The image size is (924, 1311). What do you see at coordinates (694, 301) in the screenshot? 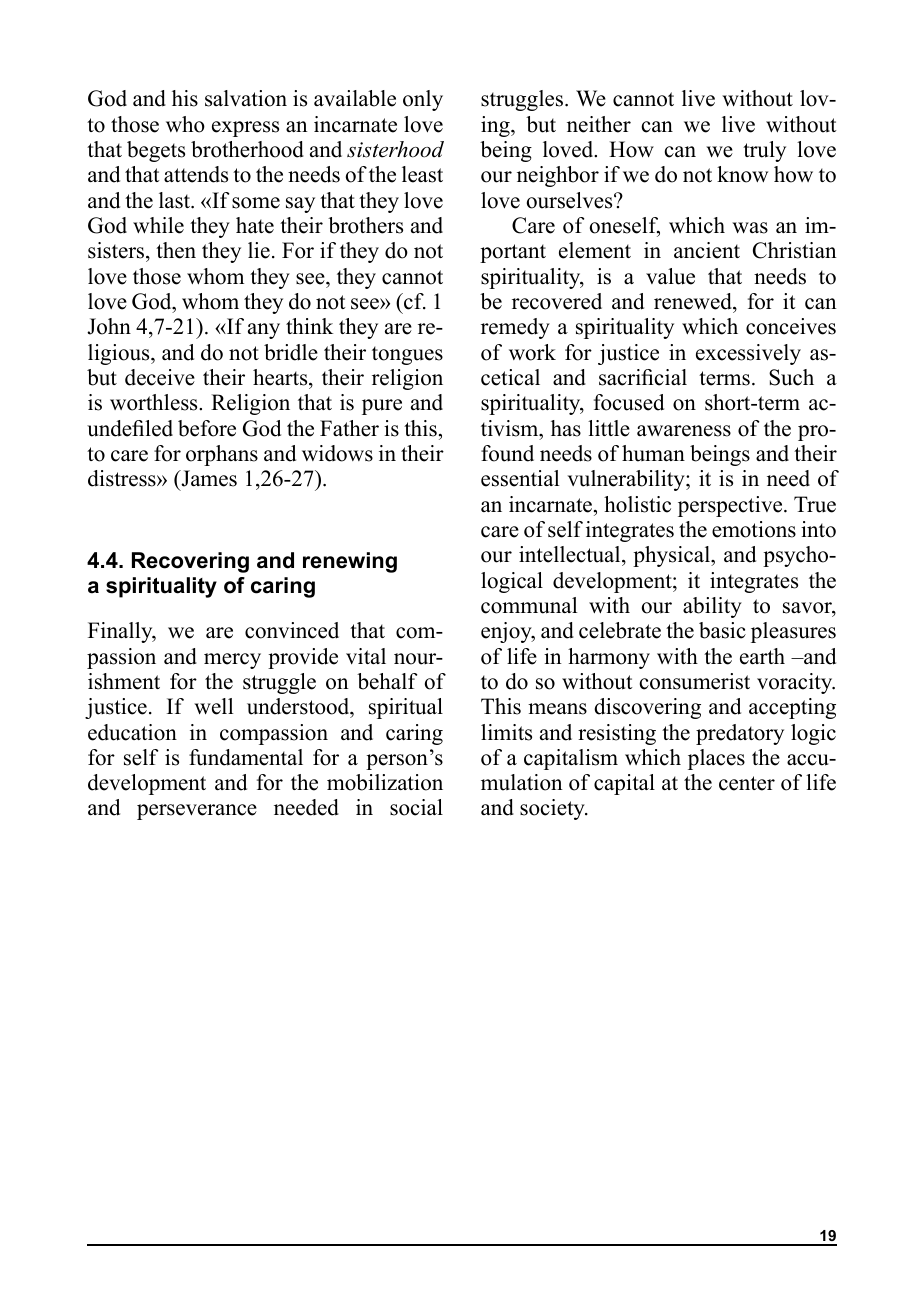
I see `renewed` at bounding box center [694, 301].
